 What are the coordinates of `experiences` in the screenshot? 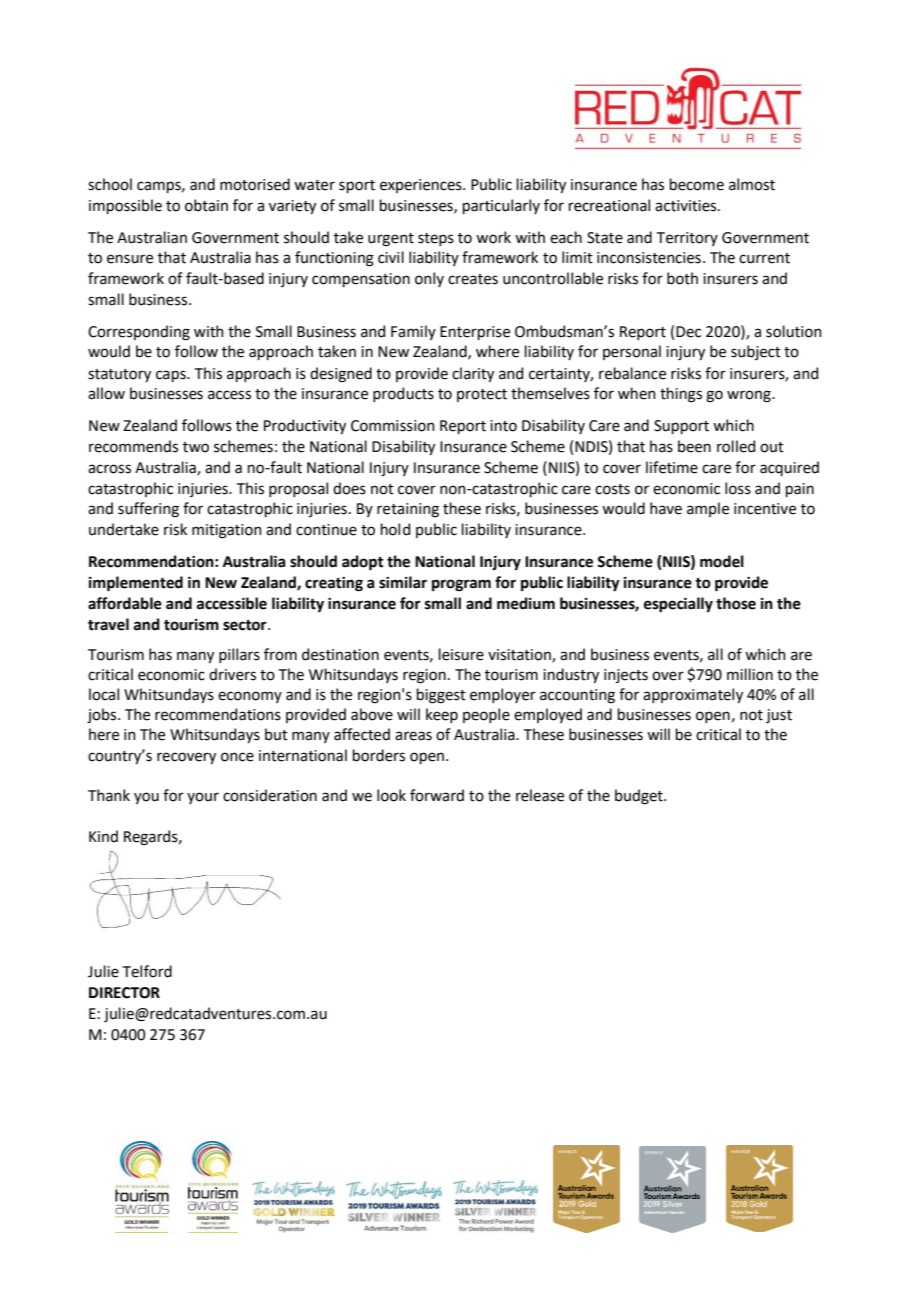 It's located at (422, 186).
